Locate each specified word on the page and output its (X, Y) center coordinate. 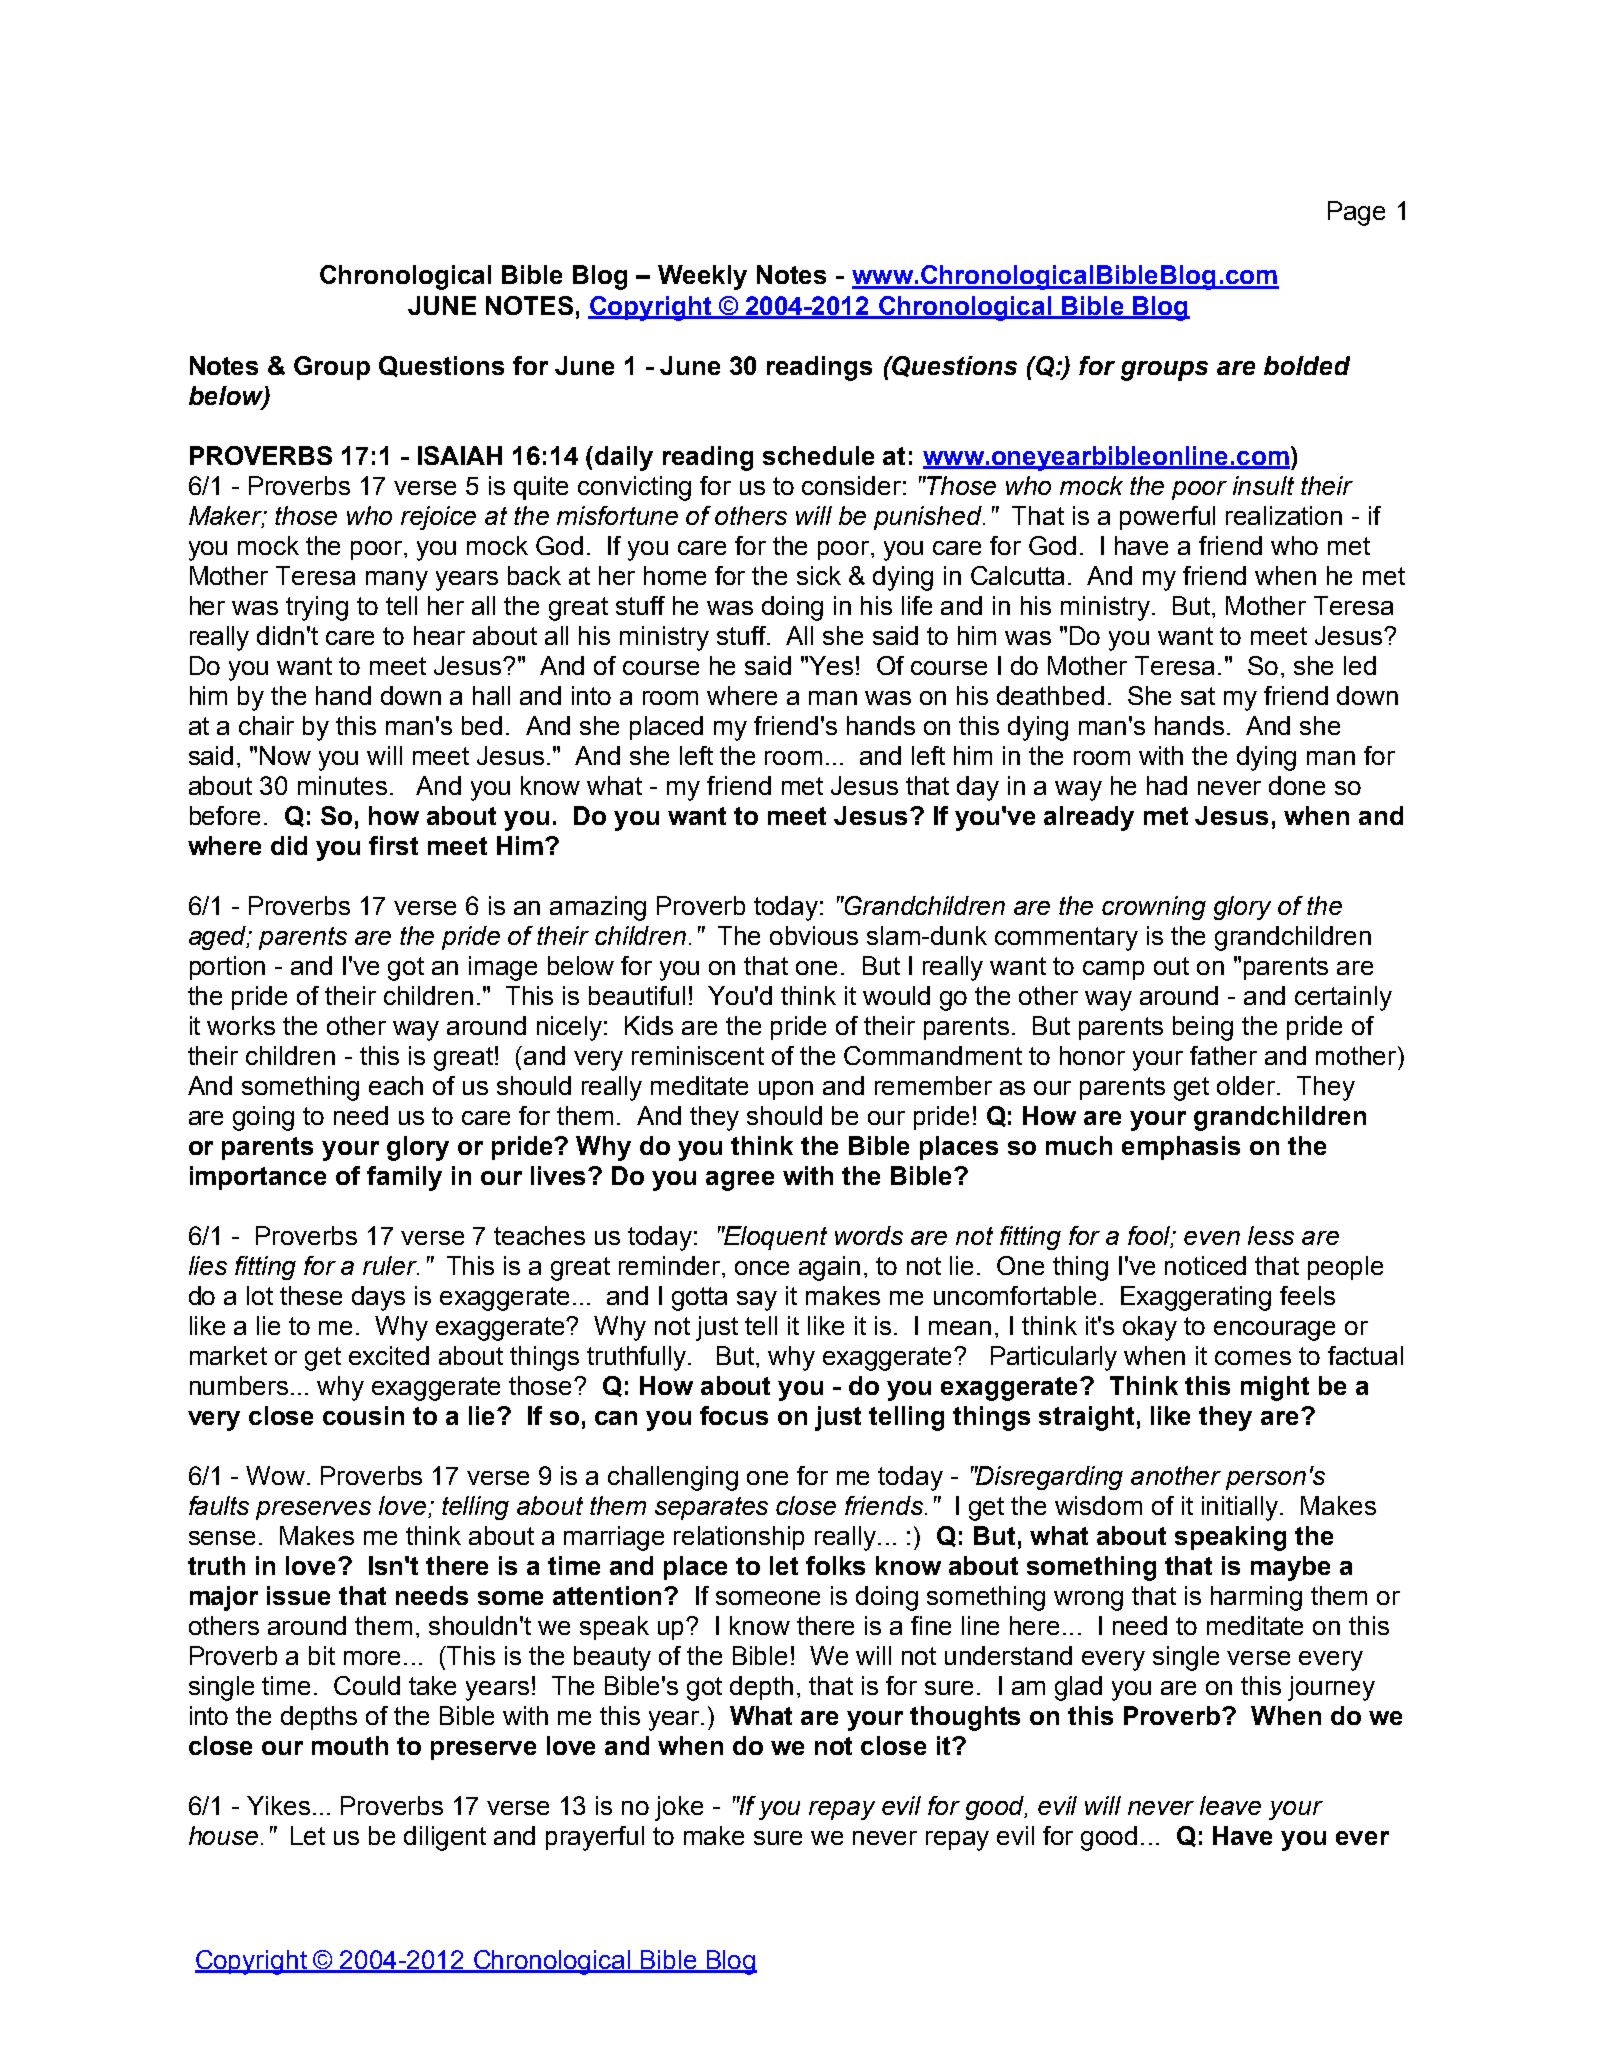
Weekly (702, 277)
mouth (350, 1745)
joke (679, 1808)
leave (1230, 1805)
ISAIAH (460, 455)
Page (1356, 213)
